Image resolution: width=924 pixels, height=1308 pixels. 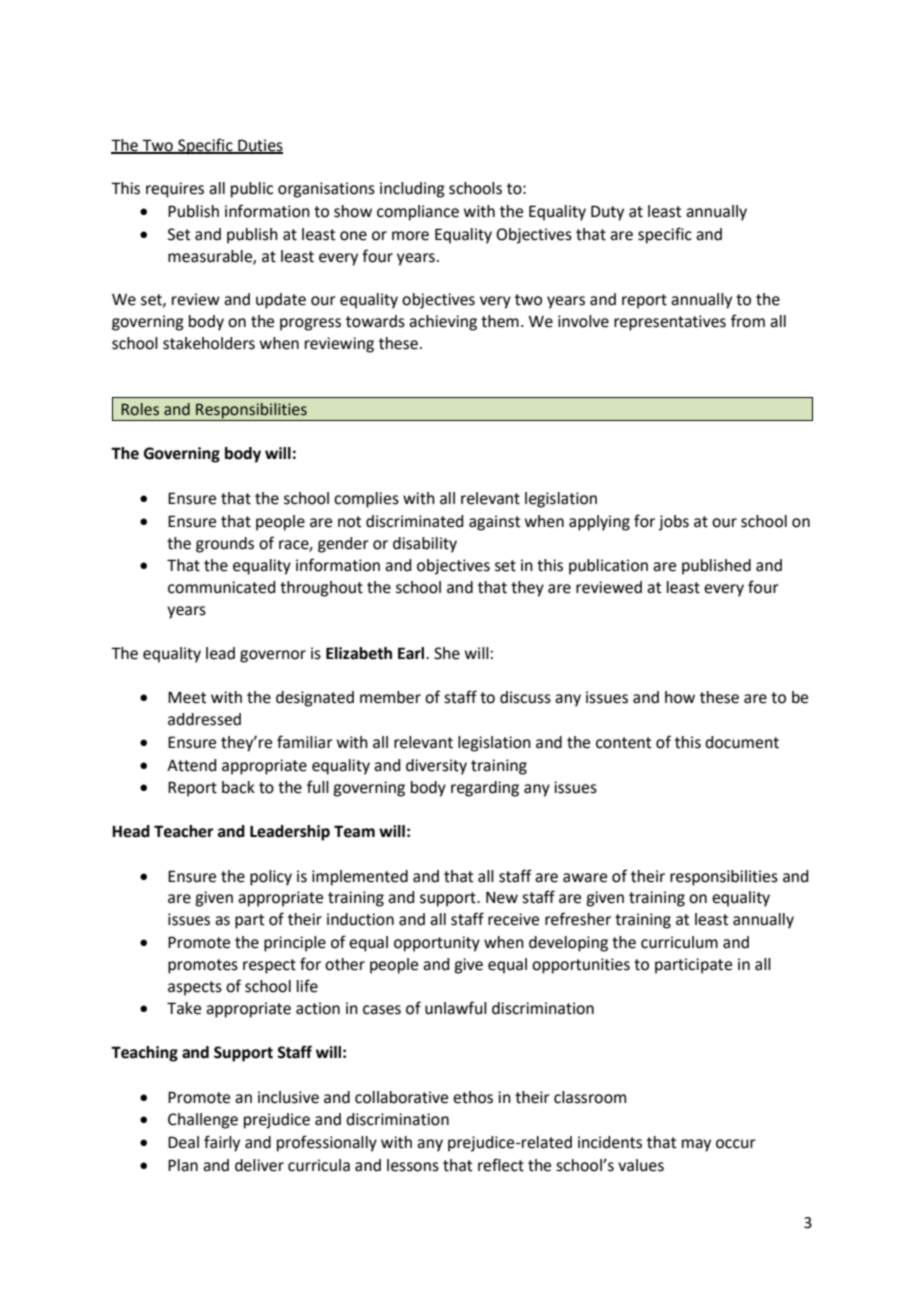 I want to click on Challenge, so click(x=203, y=1121).
